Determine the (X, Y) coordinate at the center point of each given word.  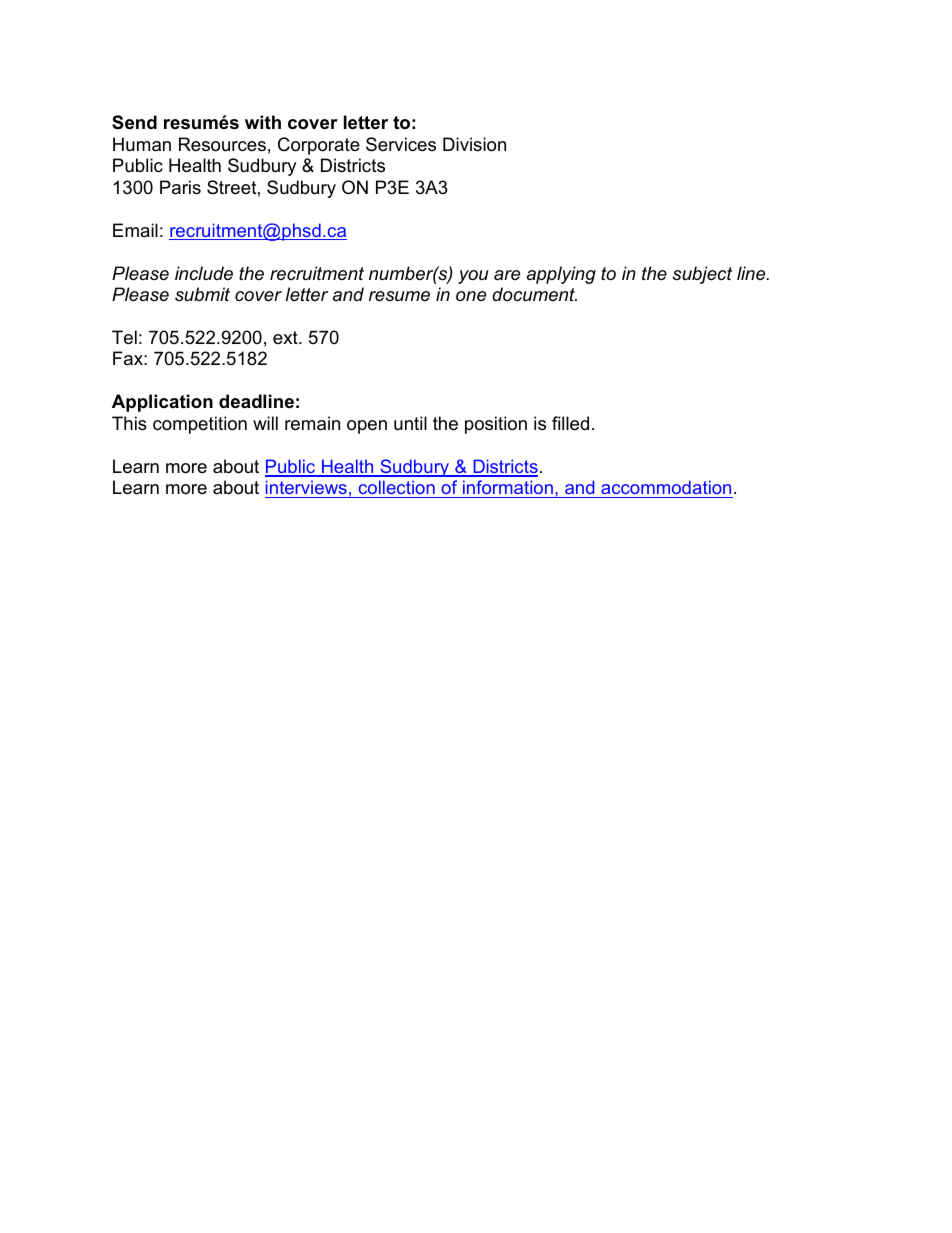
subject (702, 275)
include (204, 273)
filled (570, 423)
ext (286, 337)
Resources (222, 144)
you (473, 277)
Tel (124, 337)
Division (474, 144)
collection (396, 489)
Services (401, 144)
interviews (307, 489)
